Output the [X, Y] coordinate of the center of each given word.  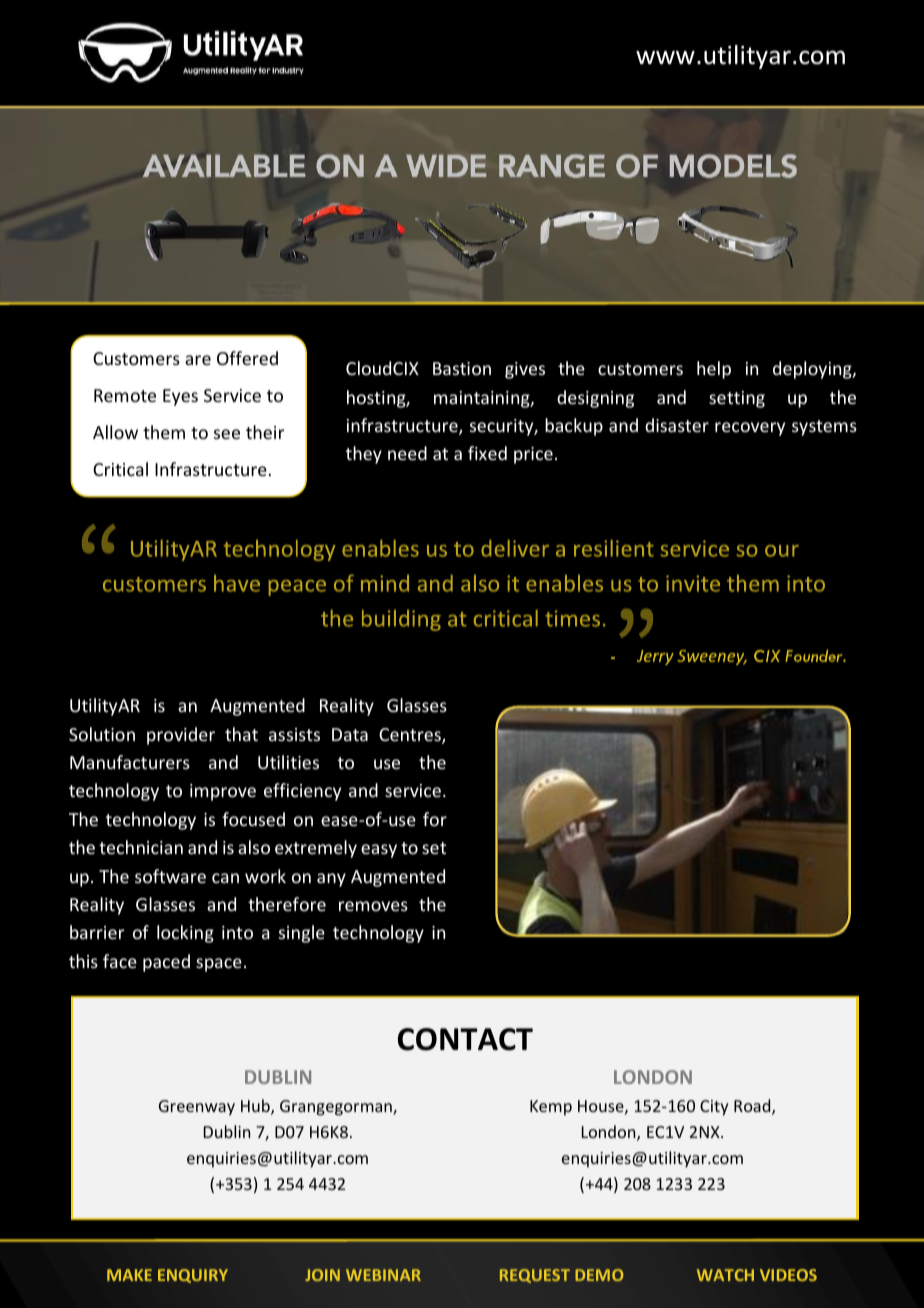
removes [373, 906]
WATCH [725, 1275]
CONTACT [465, 1039]
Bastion [462, 368]
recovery [750, 429]
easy [379, 851]
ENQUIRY [193, 1276]
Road [753, 1107]
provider [181, 736]
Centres [411, 736]
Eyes [180, 397]
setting [737, 399]
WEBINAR [383, 1275]
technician [141, 847]
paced [166, 963]
